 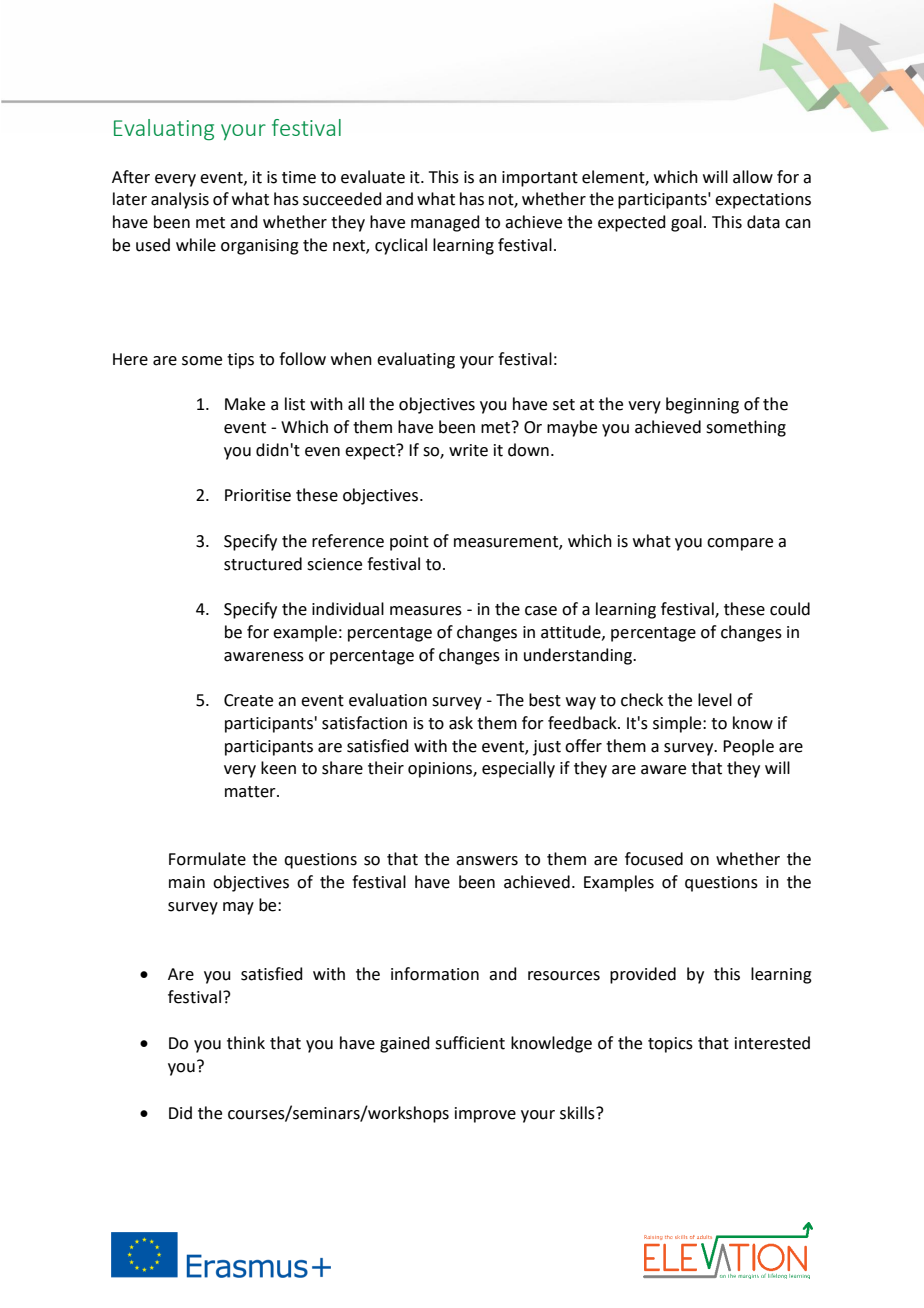 I want to click on managed, so click(x=445, y=223).
